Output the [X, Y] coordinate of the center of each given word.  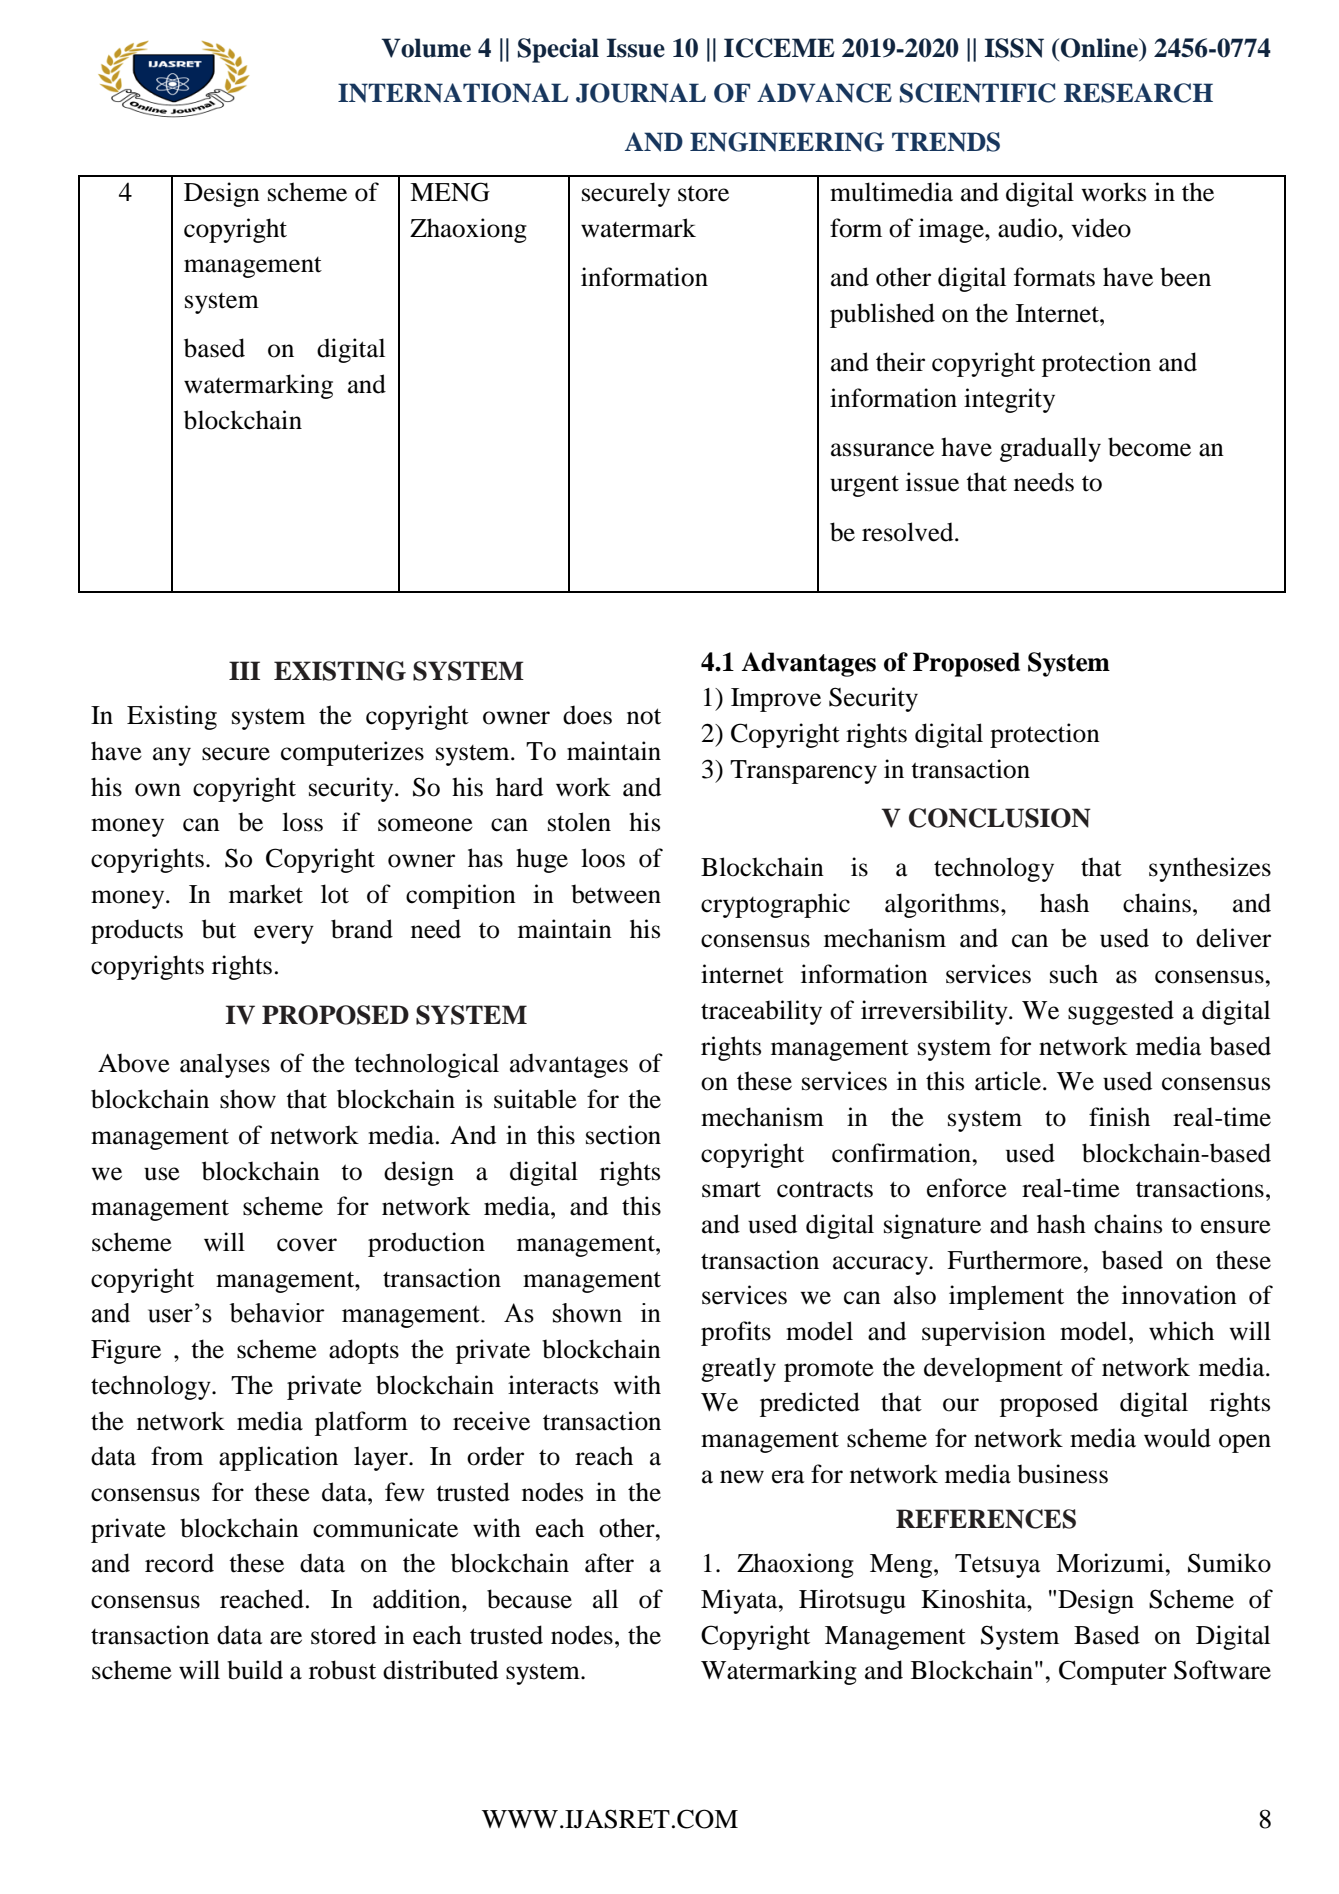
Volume [426, 48]
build [255, 1670]
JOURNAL [641, 93]
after [609, 1563]
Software [1222, 1670]
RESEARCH [1138, 93]
